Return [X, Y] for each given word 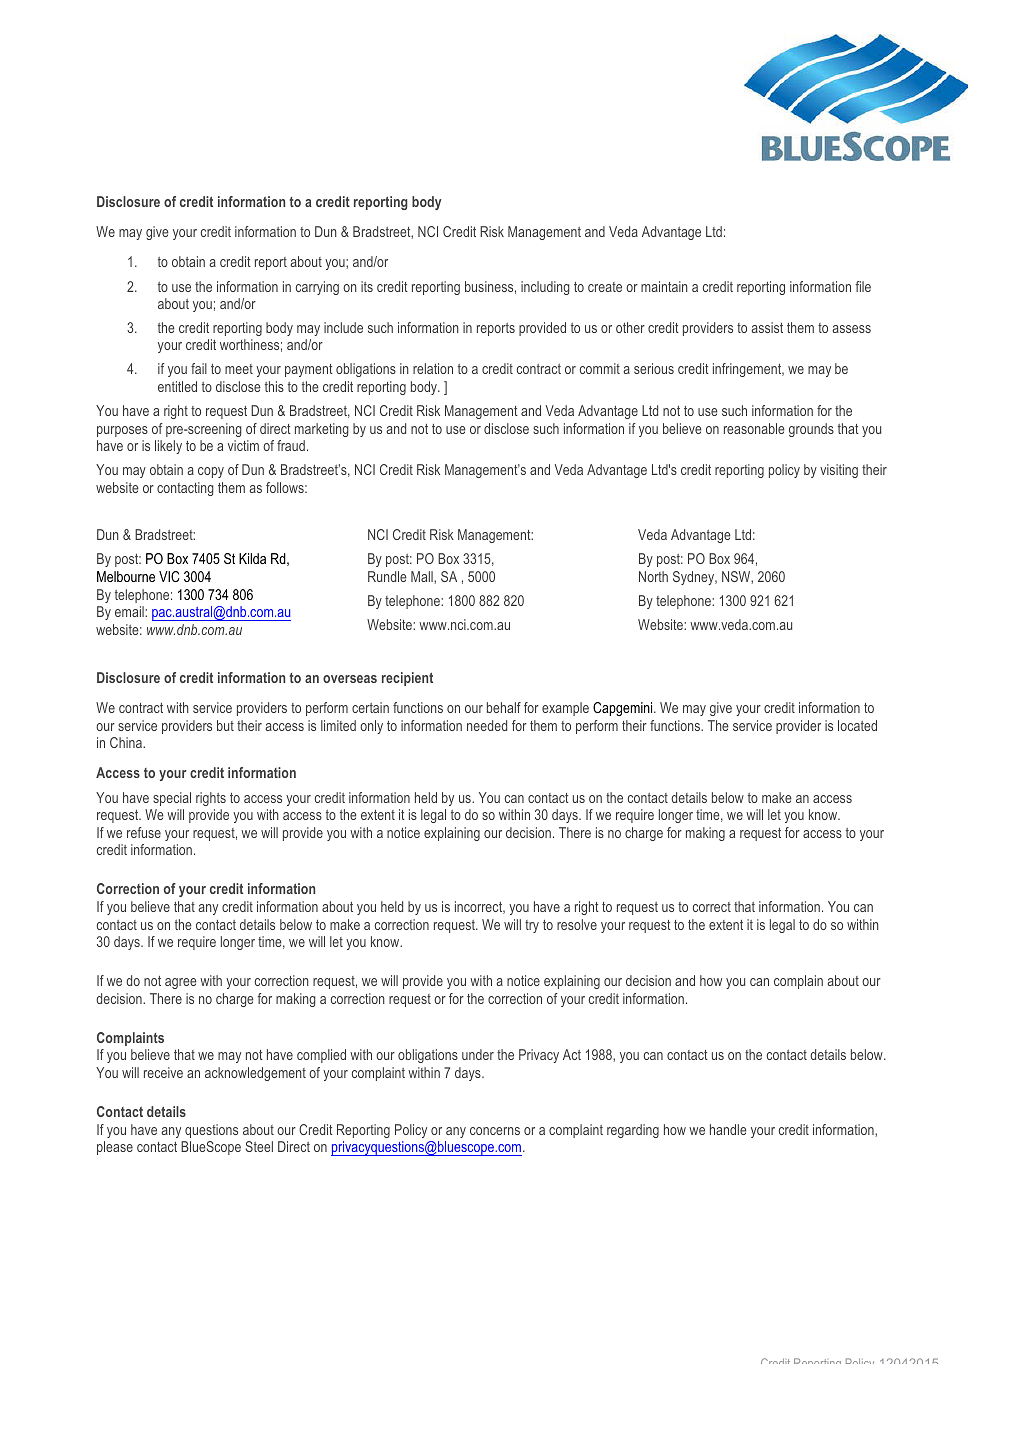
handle [728, 1129]
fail [199, 368]
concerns [495, 1131]
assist [767, 327]
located [857, 725]
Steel [259, 1146]
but [225, 725]
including [545, 288]
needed [487, 725]
